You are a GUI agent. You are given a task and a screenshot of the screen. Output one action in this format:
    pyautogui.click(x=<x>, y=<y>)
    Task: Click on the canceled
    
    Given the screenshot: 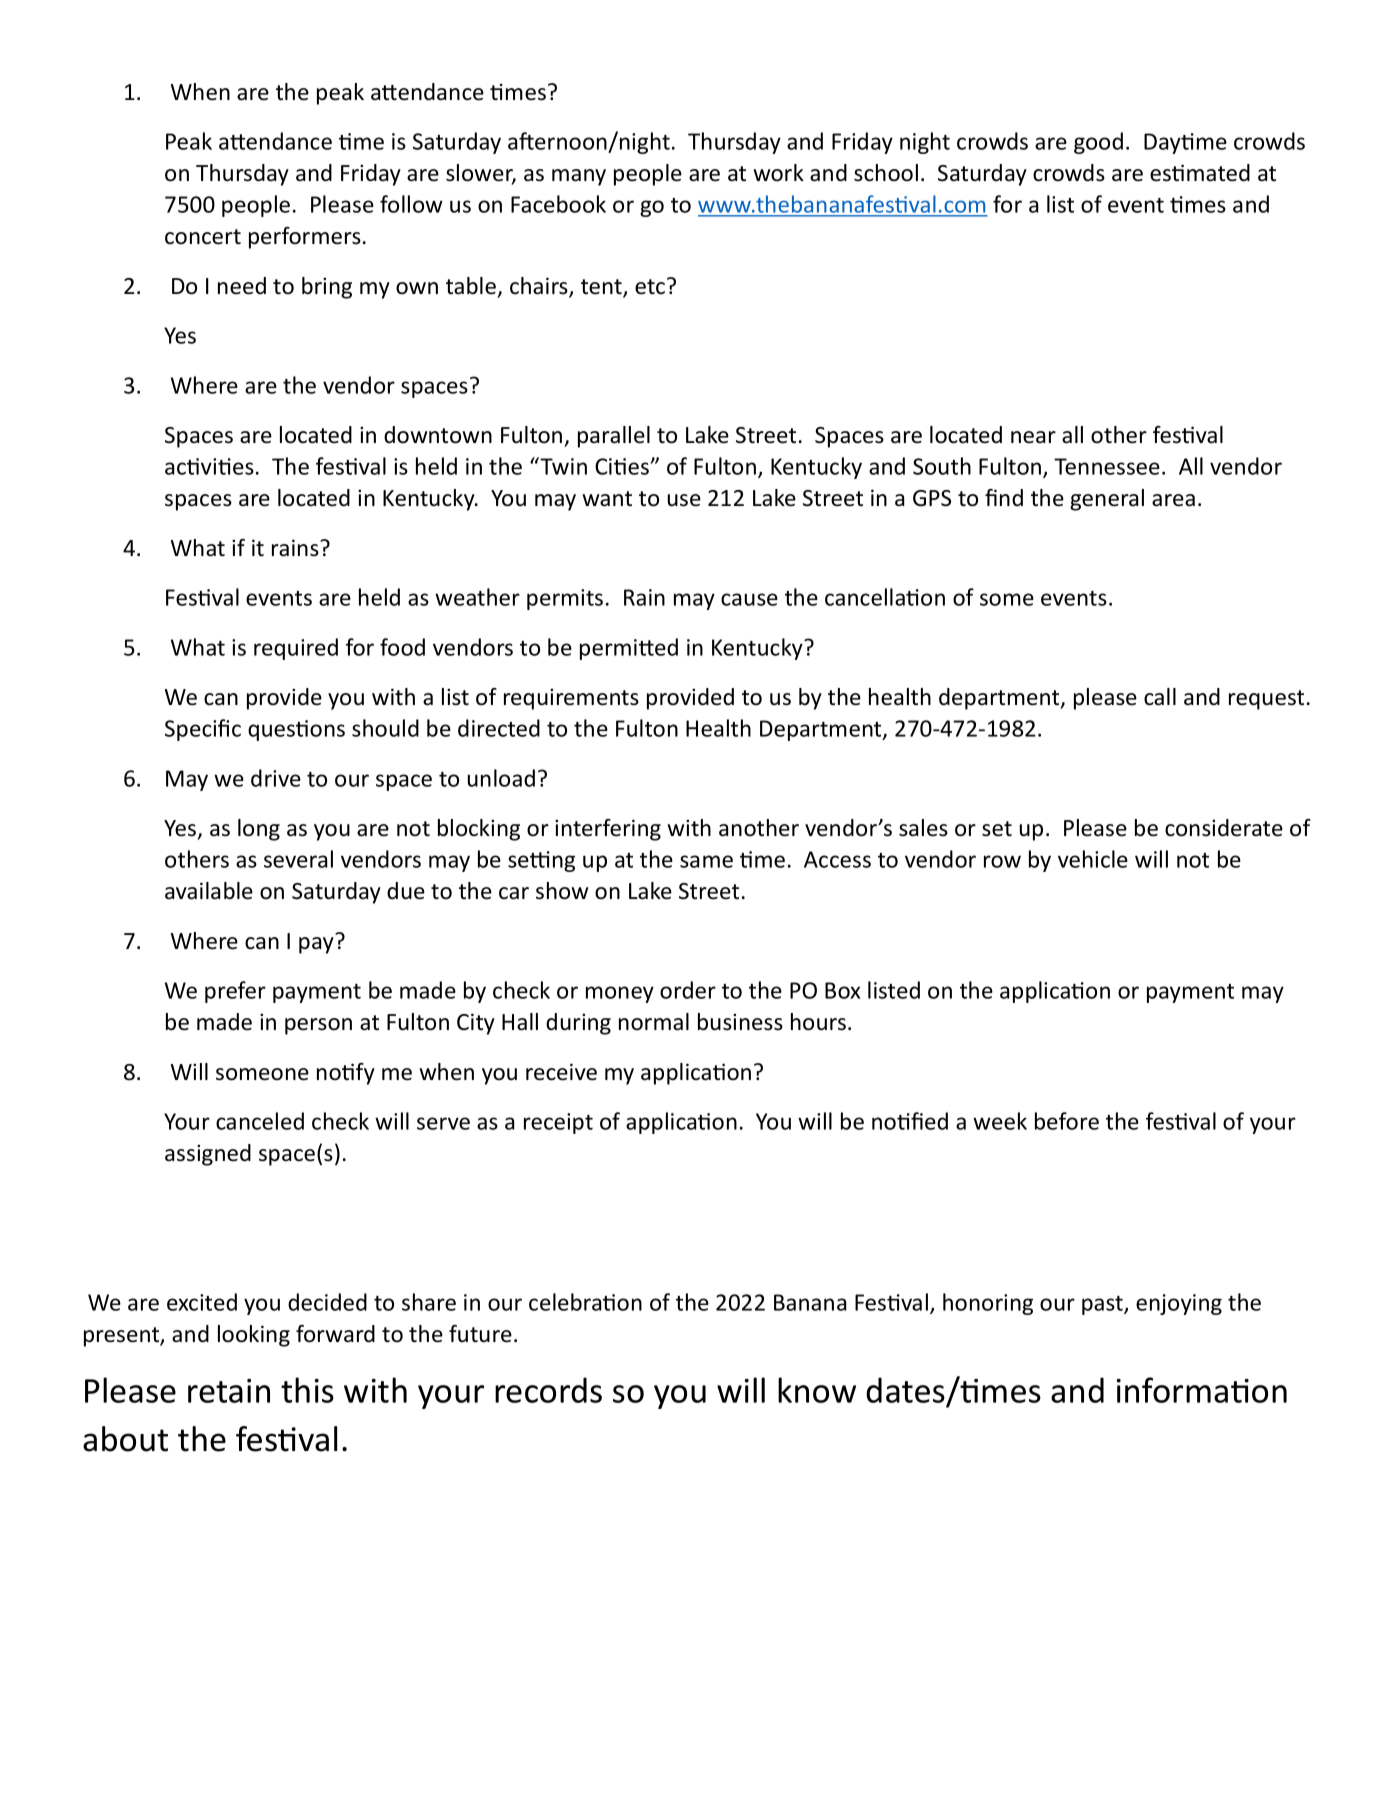 What is the action you would take?
    pyautogui.click(x=260, y=1121)
